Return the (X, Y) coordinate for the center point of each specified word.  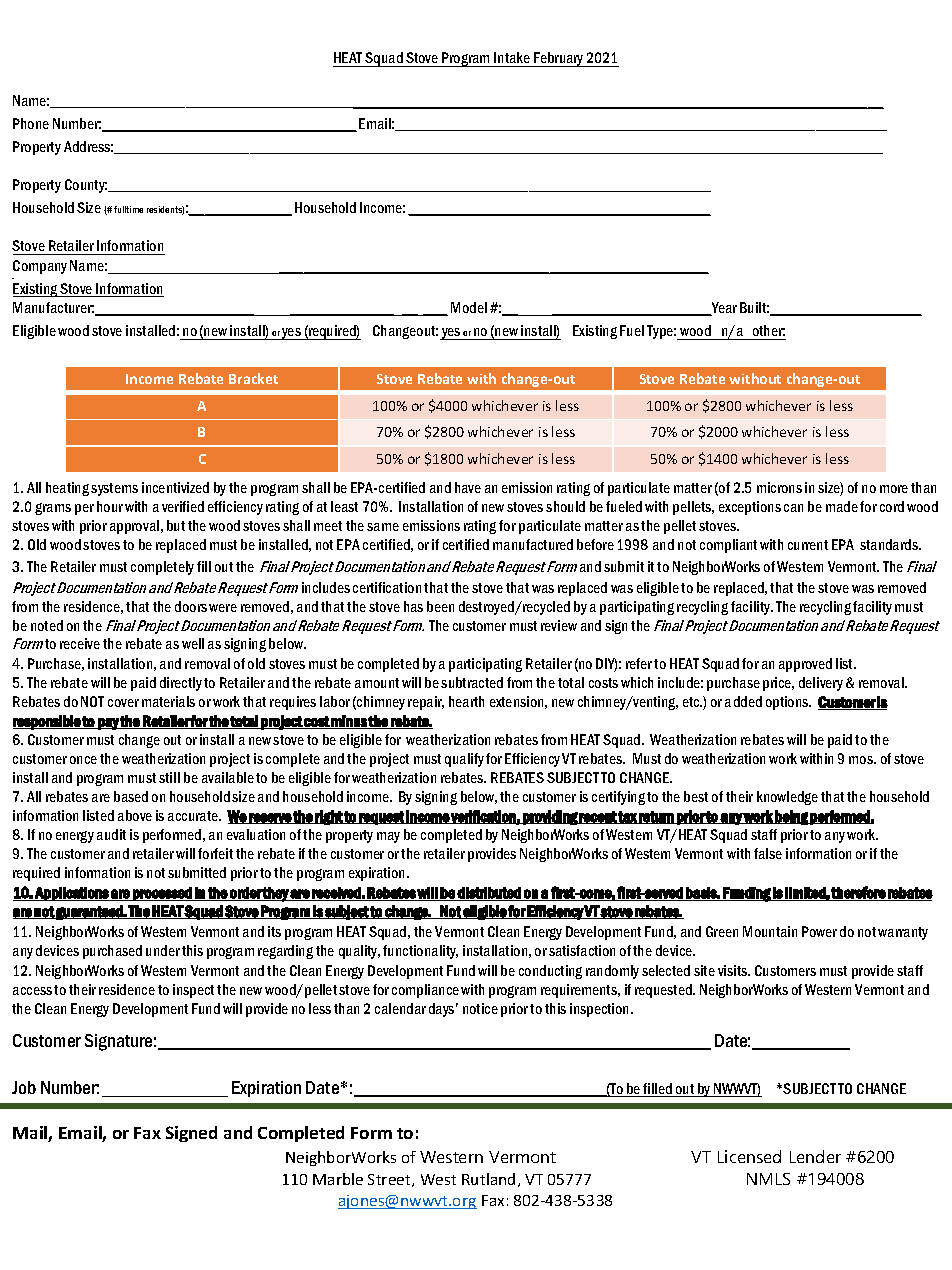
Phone (31, 123)
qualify (464, 760)
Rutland (488, 1179)
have (468, 487)
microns (779, 487)
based (131, 796)
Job (24, 1087)
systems (114, 489)
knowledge (787, 798)
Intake (512, 59)
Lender (815, 1156)
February (559, 59)
